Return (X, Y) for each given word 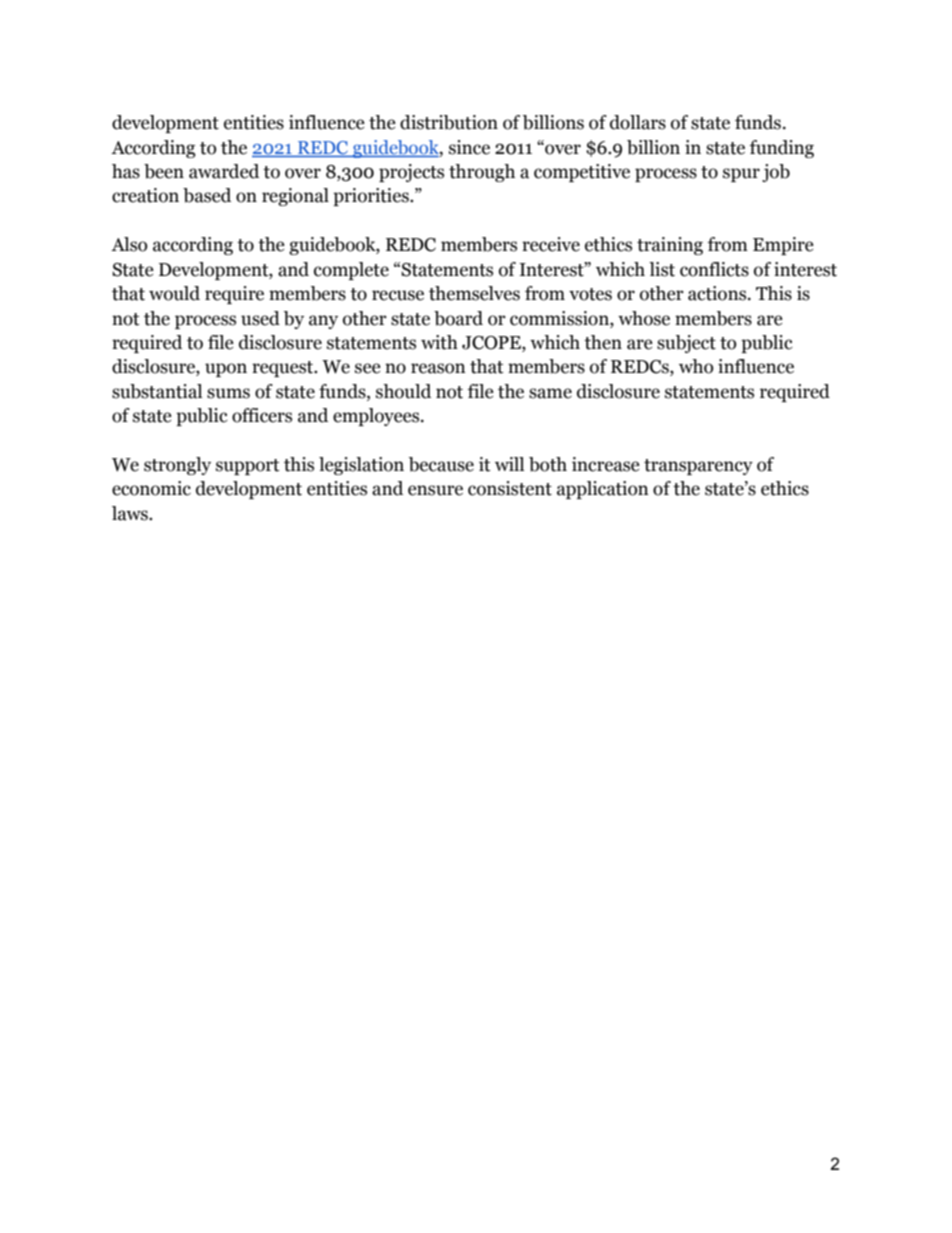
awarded (224, 171)
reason (438, 368)
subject (686, 344)
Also (129, 244)
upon (226, 370)
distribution (449, 122)
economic (151, 488)
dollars (638, 122)
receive (551, 244)
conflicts (714, 269)
